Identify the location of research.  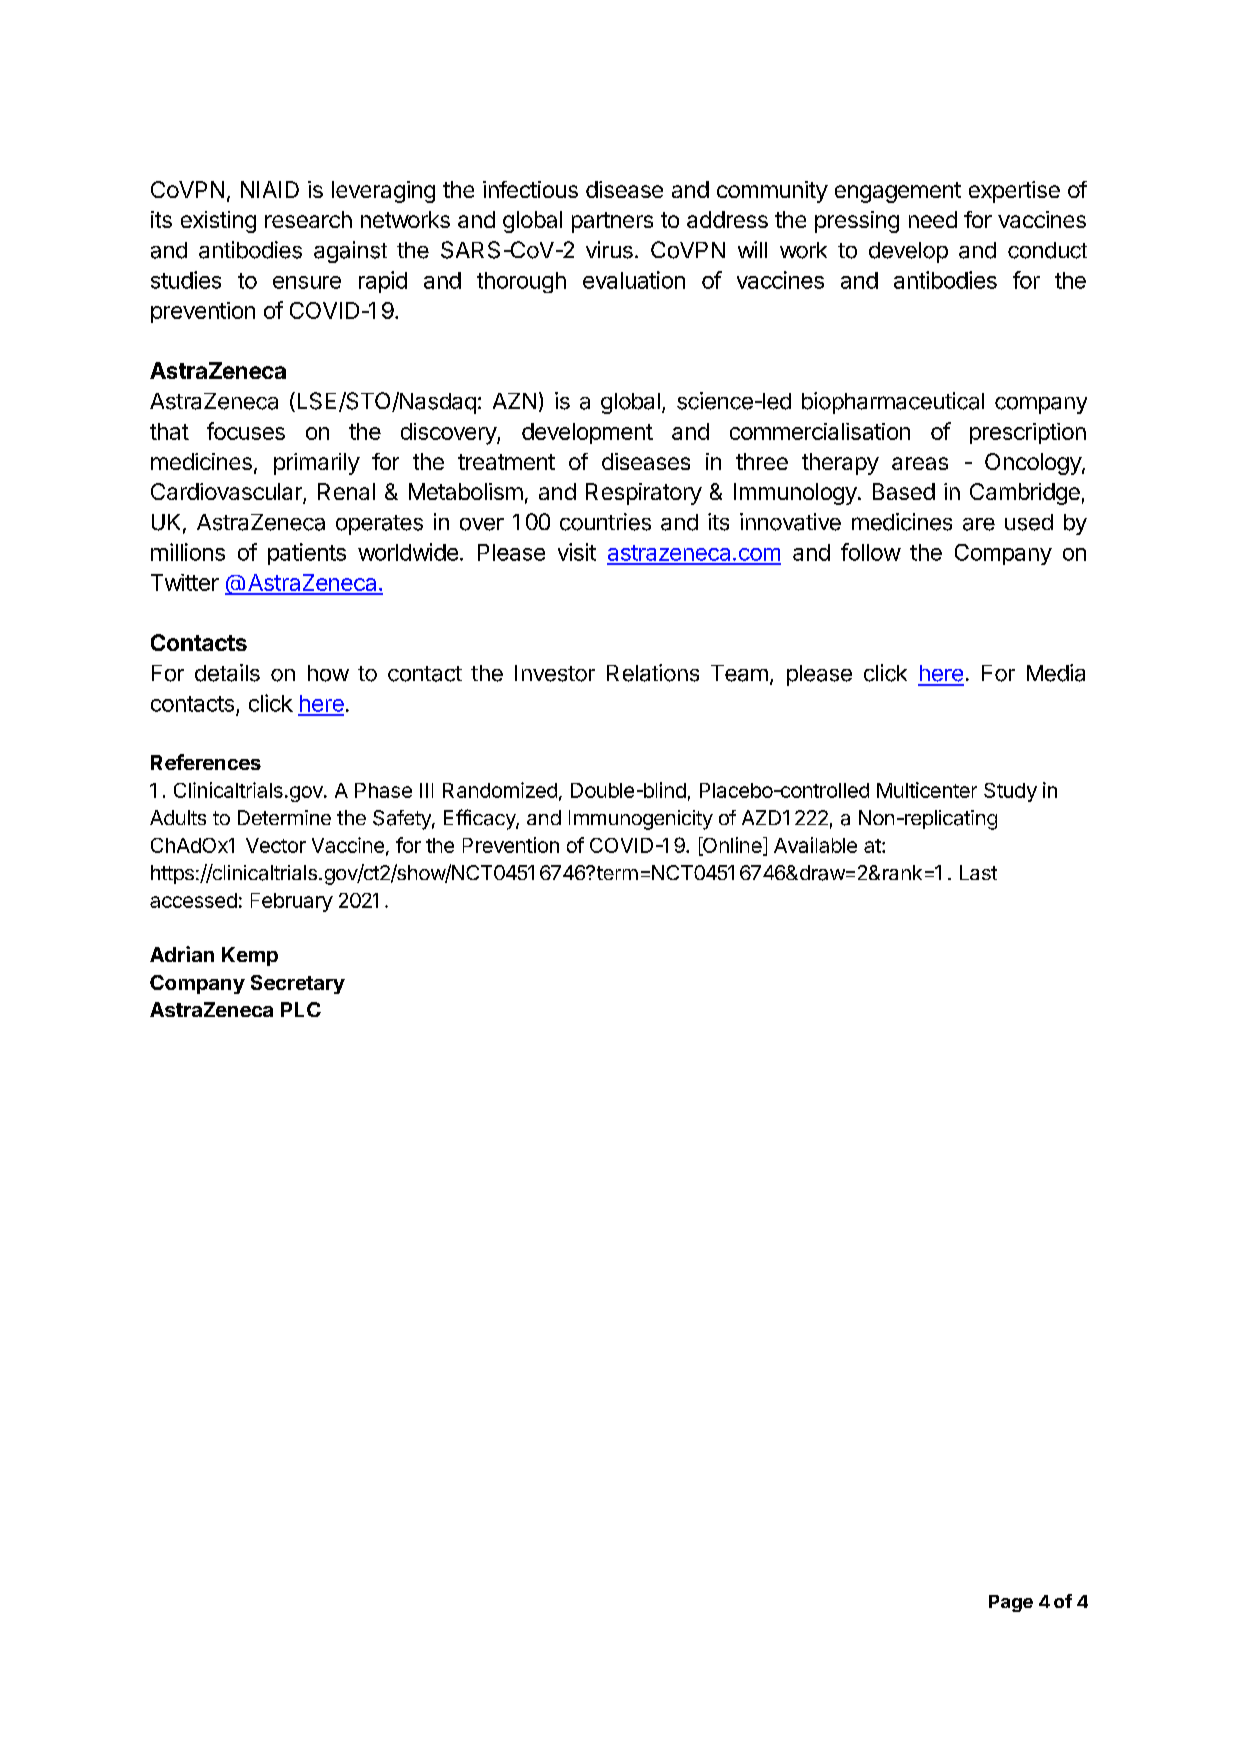
(308, 219).
